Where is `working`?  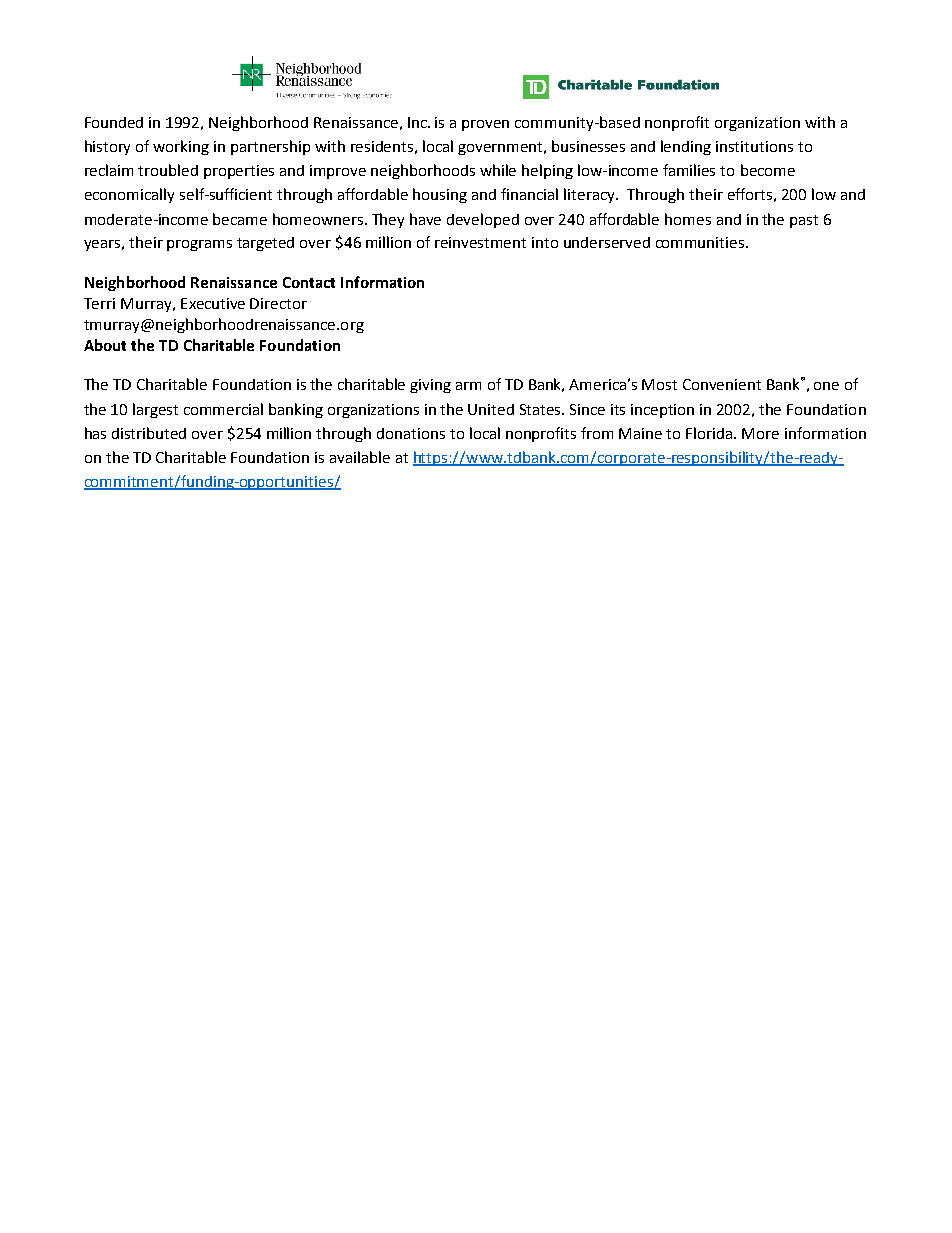 working is located at coordinates (181, 147).
